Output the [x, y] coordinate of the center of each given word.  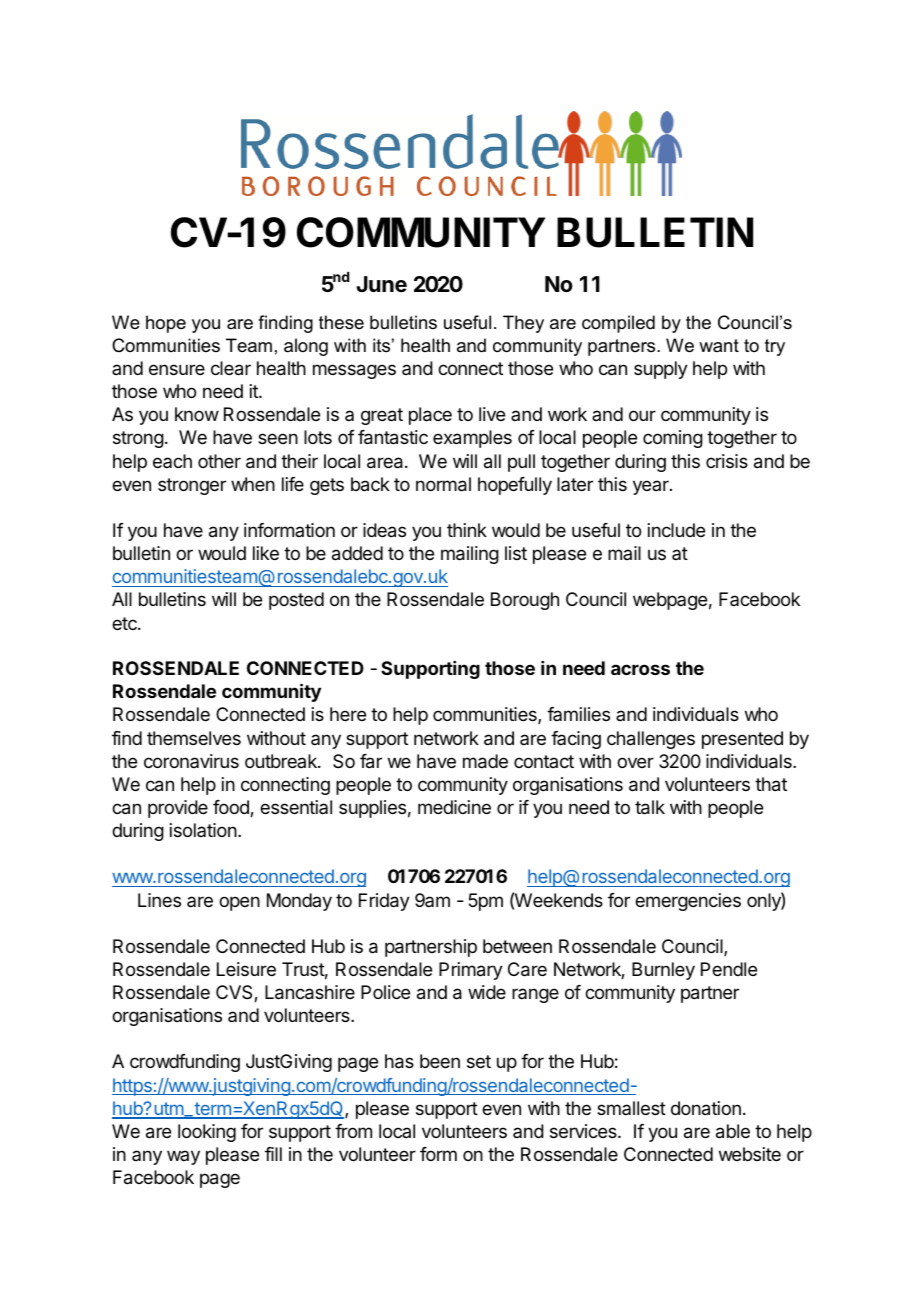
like [266, 553]
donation [706, 1108]
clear [231, 368]
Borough [525, 601]
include [676, 530]
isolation [203, 830]
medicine [454, 807]
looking [207, 1133]
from [353, 1131]
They [523, 324]
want [719, 345]
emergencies [688, 902]
